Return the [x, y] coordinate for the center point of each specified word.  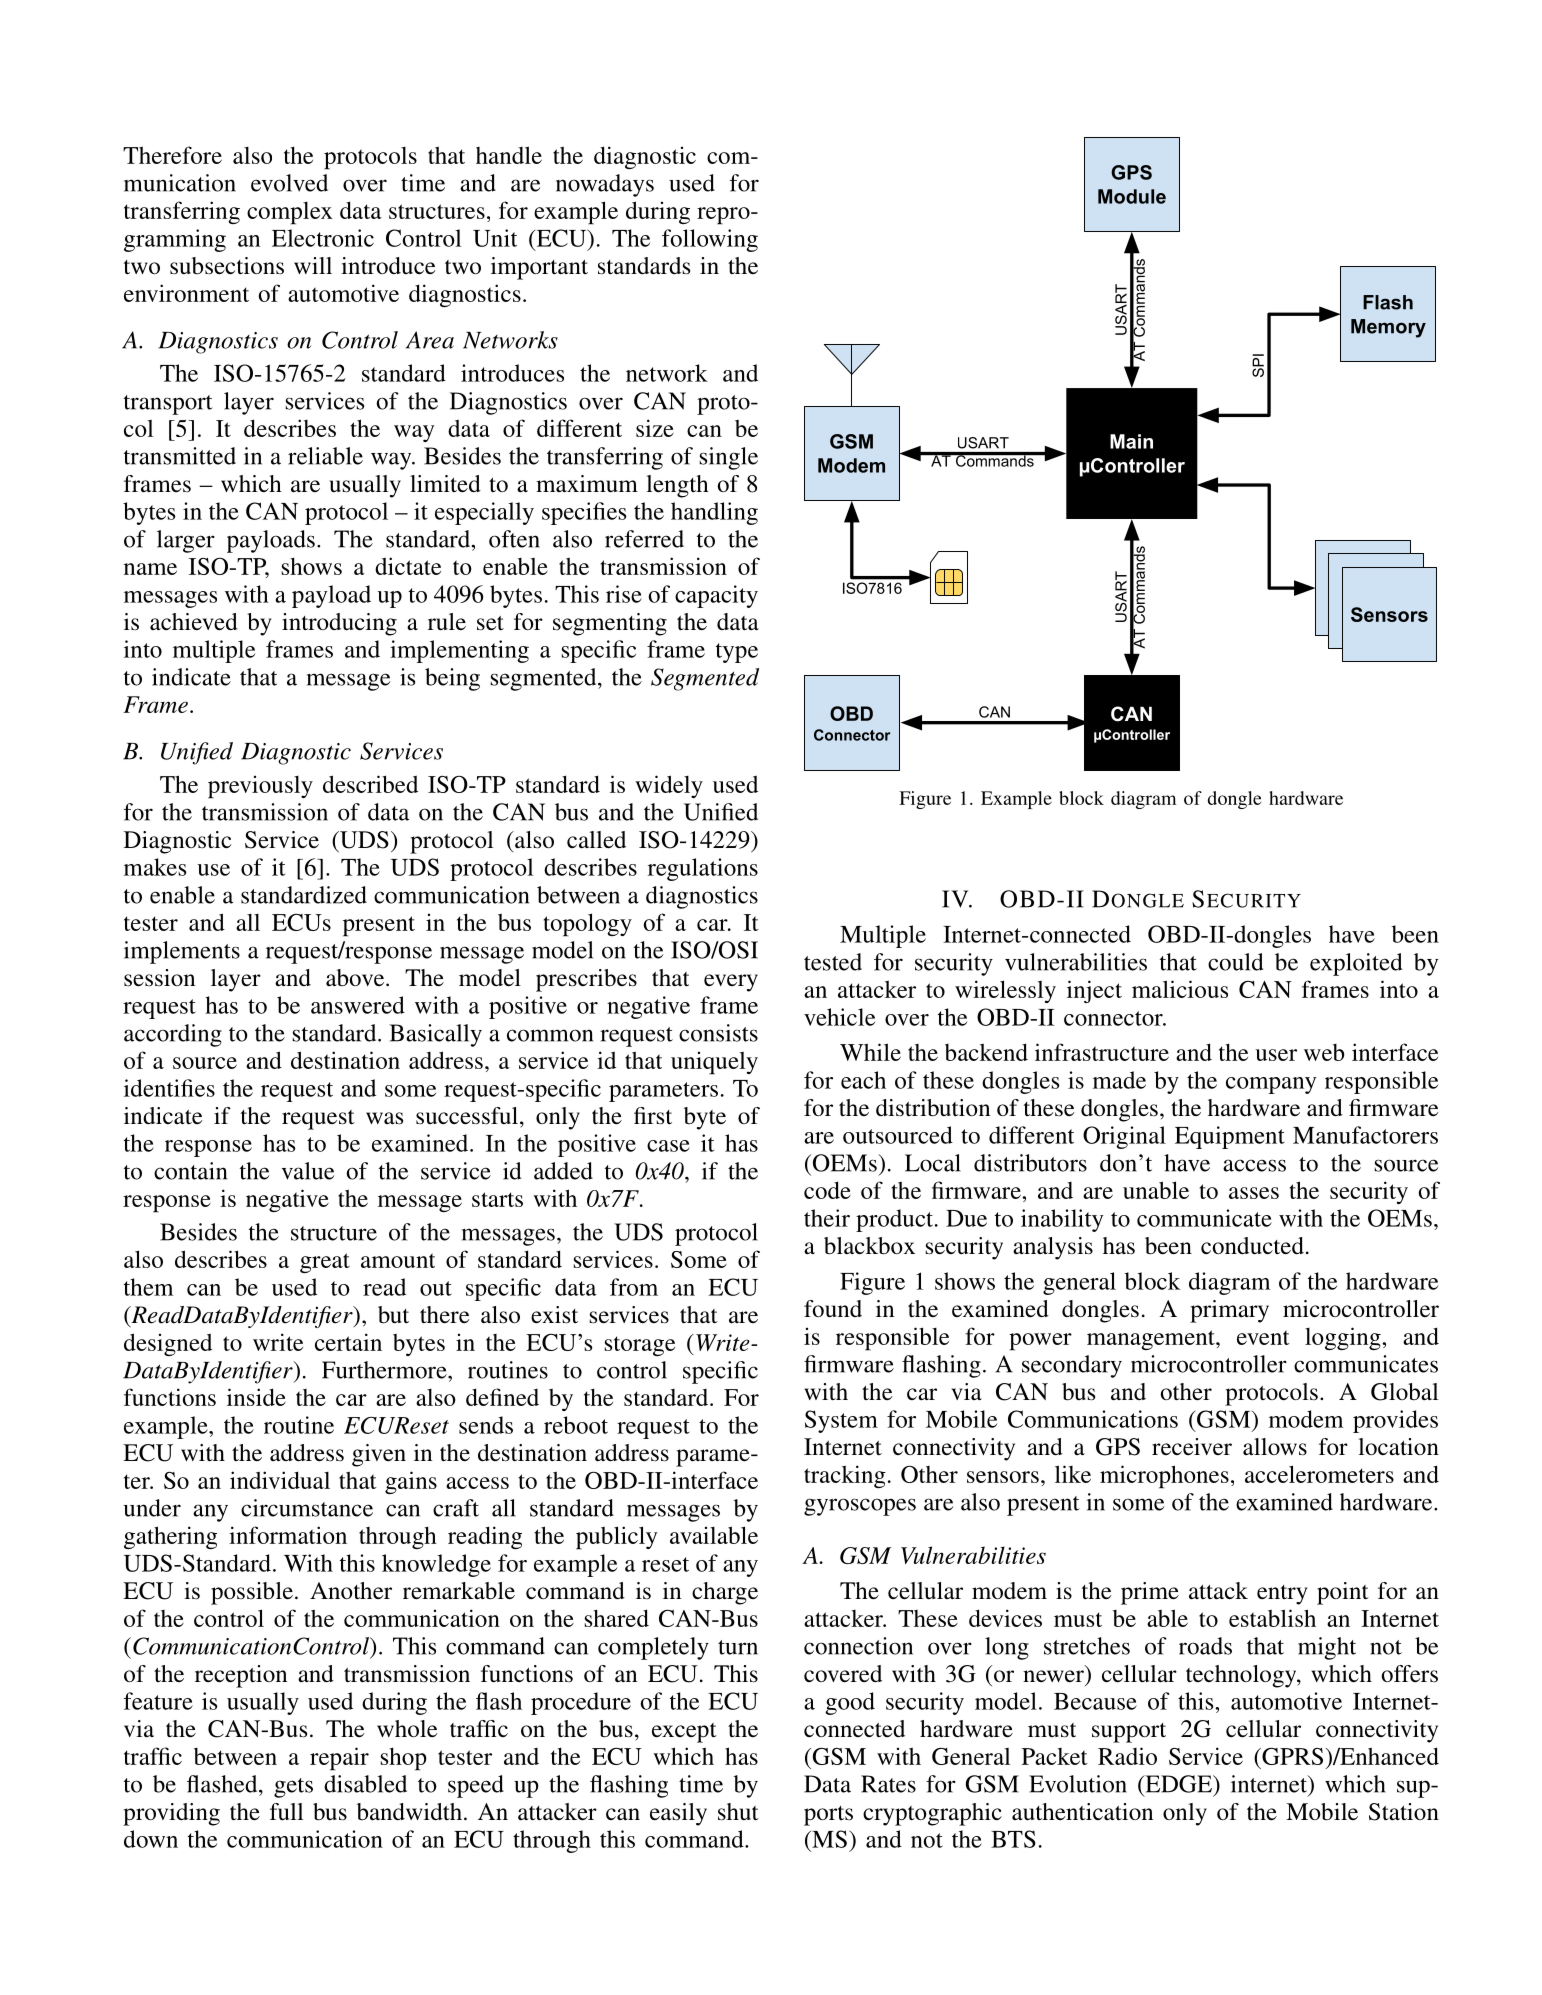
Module [1132, 196]
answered [358, 1005]
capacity [716, 596]
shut [738, 1811]
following [710, 240]
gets [293, 1788]
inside [256, 1397]
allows [1275, 1446]
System [841, 1421]
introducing [339, 624]
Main [1131, 441]
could [1235, 962]
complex [290, 213]
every [731, 983]
